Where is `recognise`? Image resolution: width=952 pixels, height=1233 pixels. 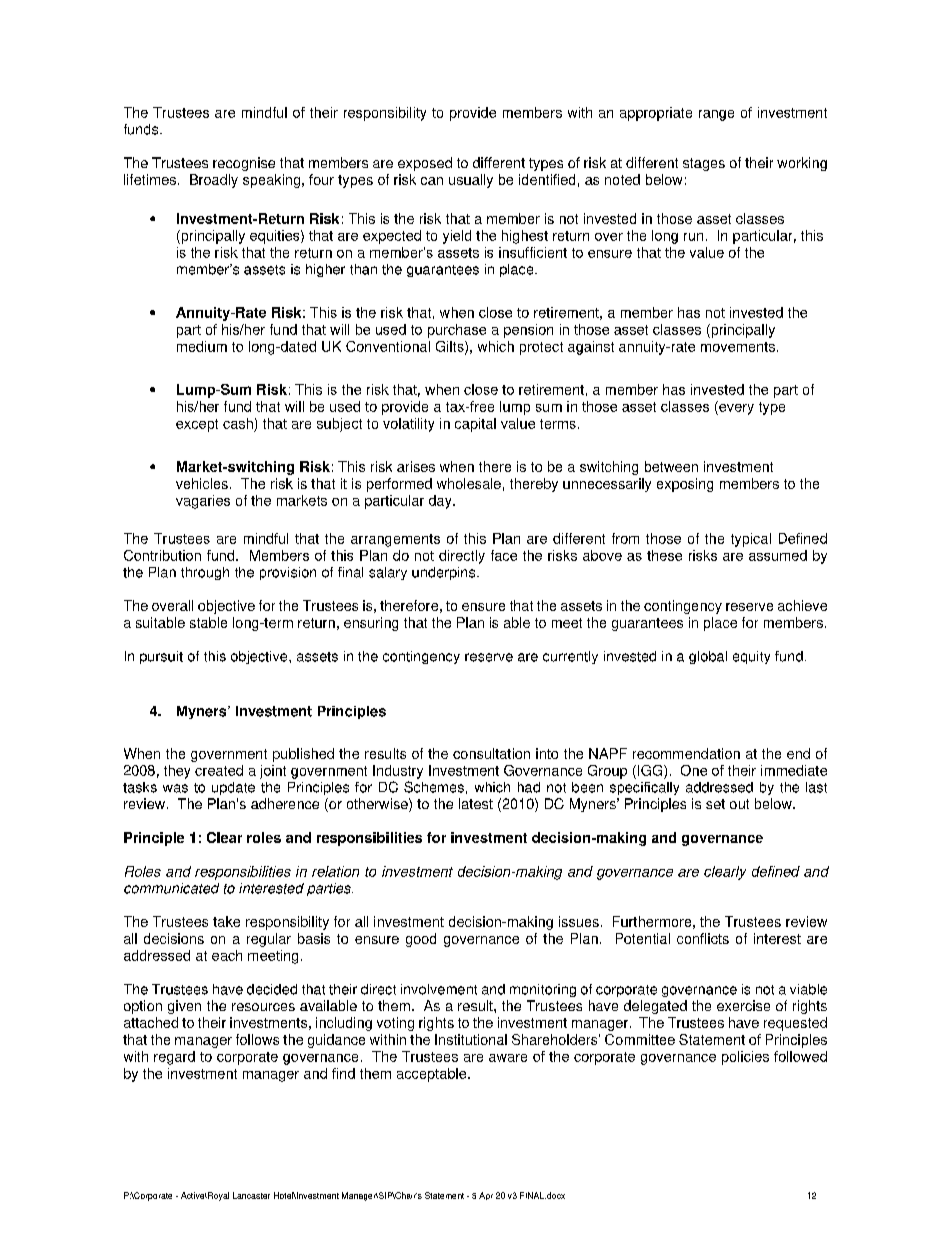
recognise is located at coordinates (244, 164).
